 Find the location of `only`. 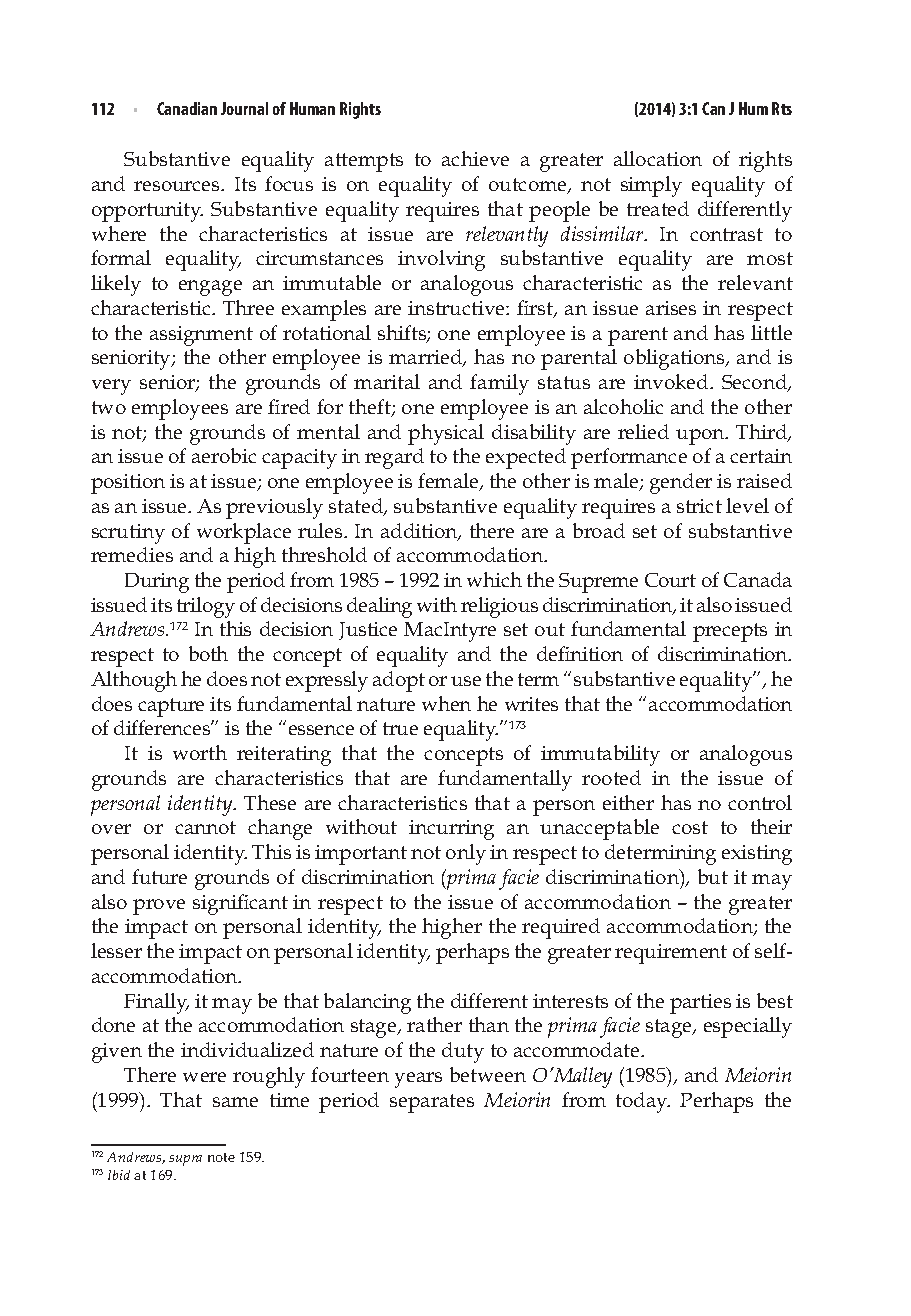

only is located at coordinates (466, 854).
